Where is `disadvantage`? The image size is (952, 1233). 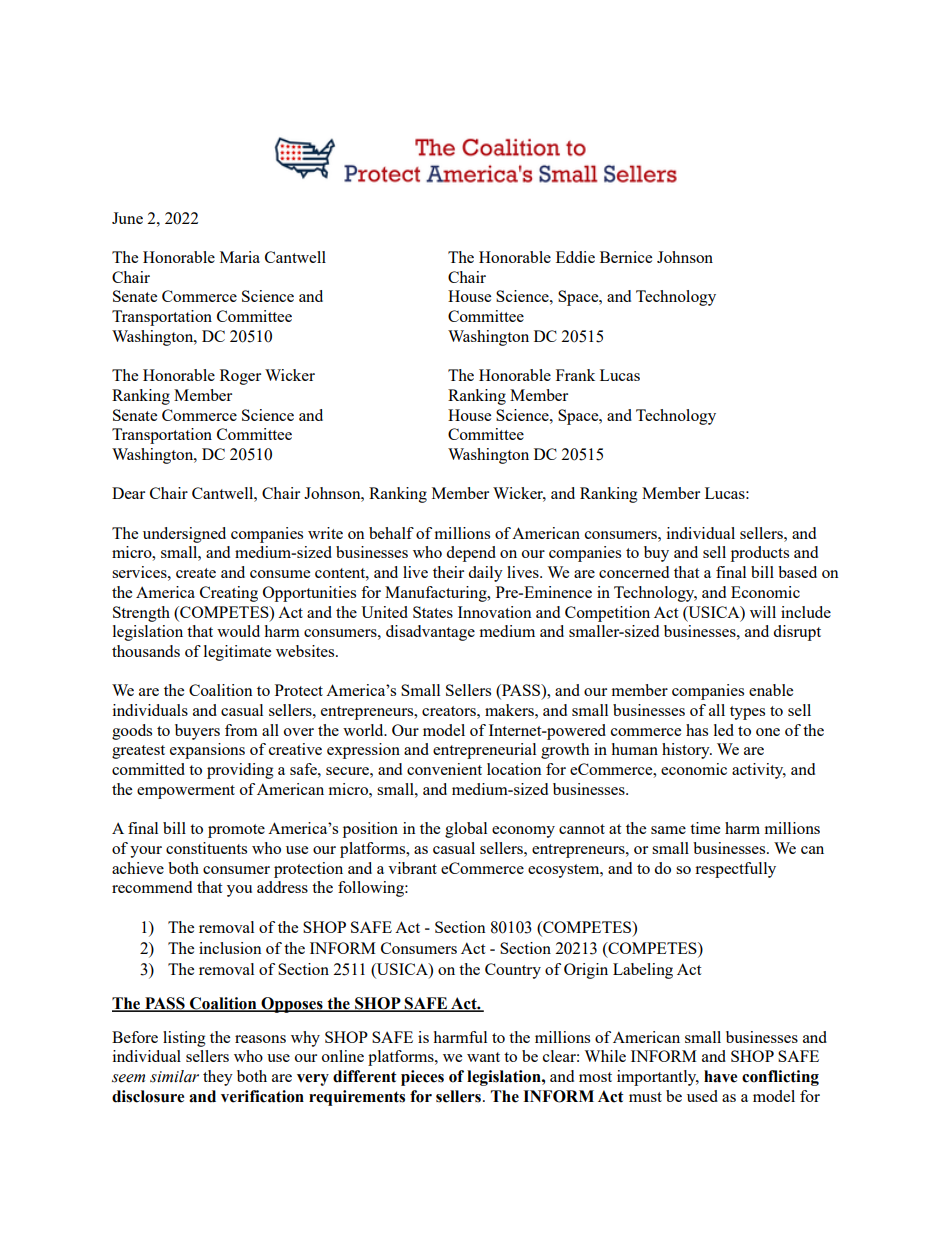 disadvantage is located at coordinates (430, 633).
